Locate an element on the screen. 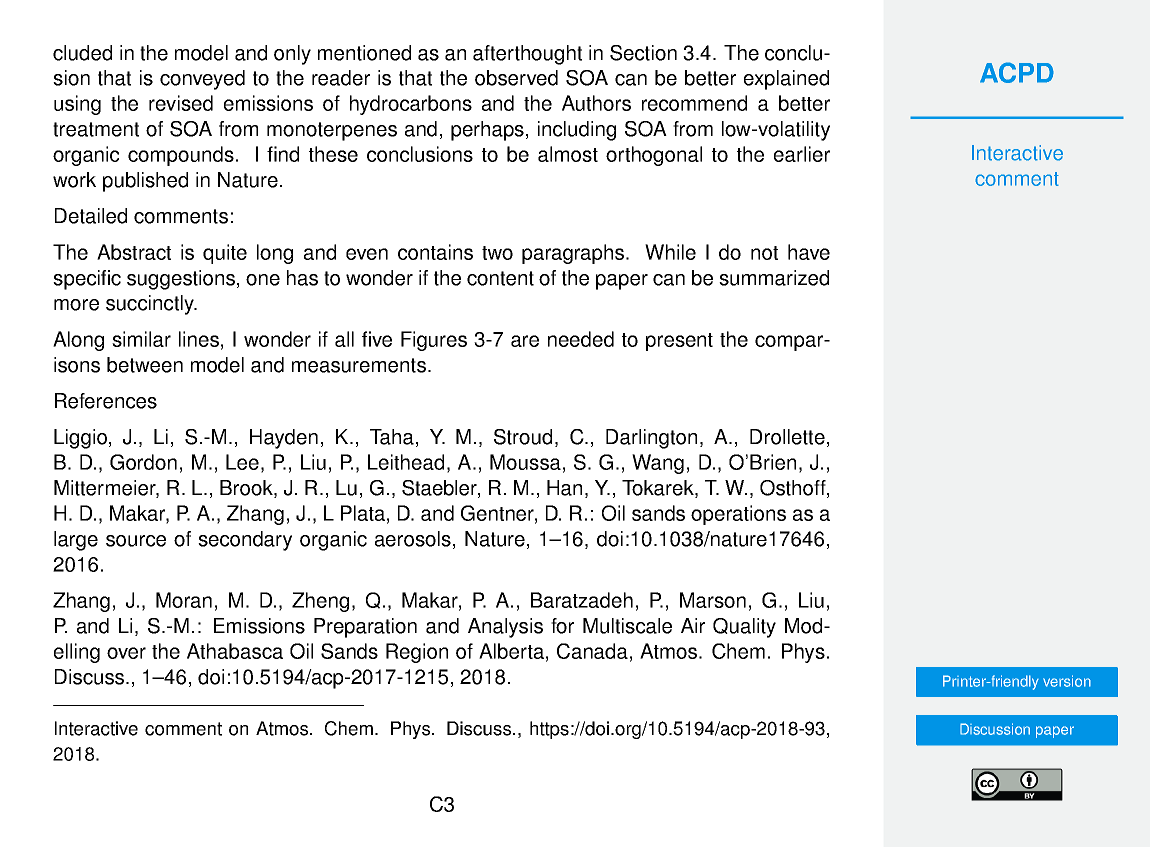 The width and height of the screenshot is (1150, 847). explained is located at coordinates (786, 80).
